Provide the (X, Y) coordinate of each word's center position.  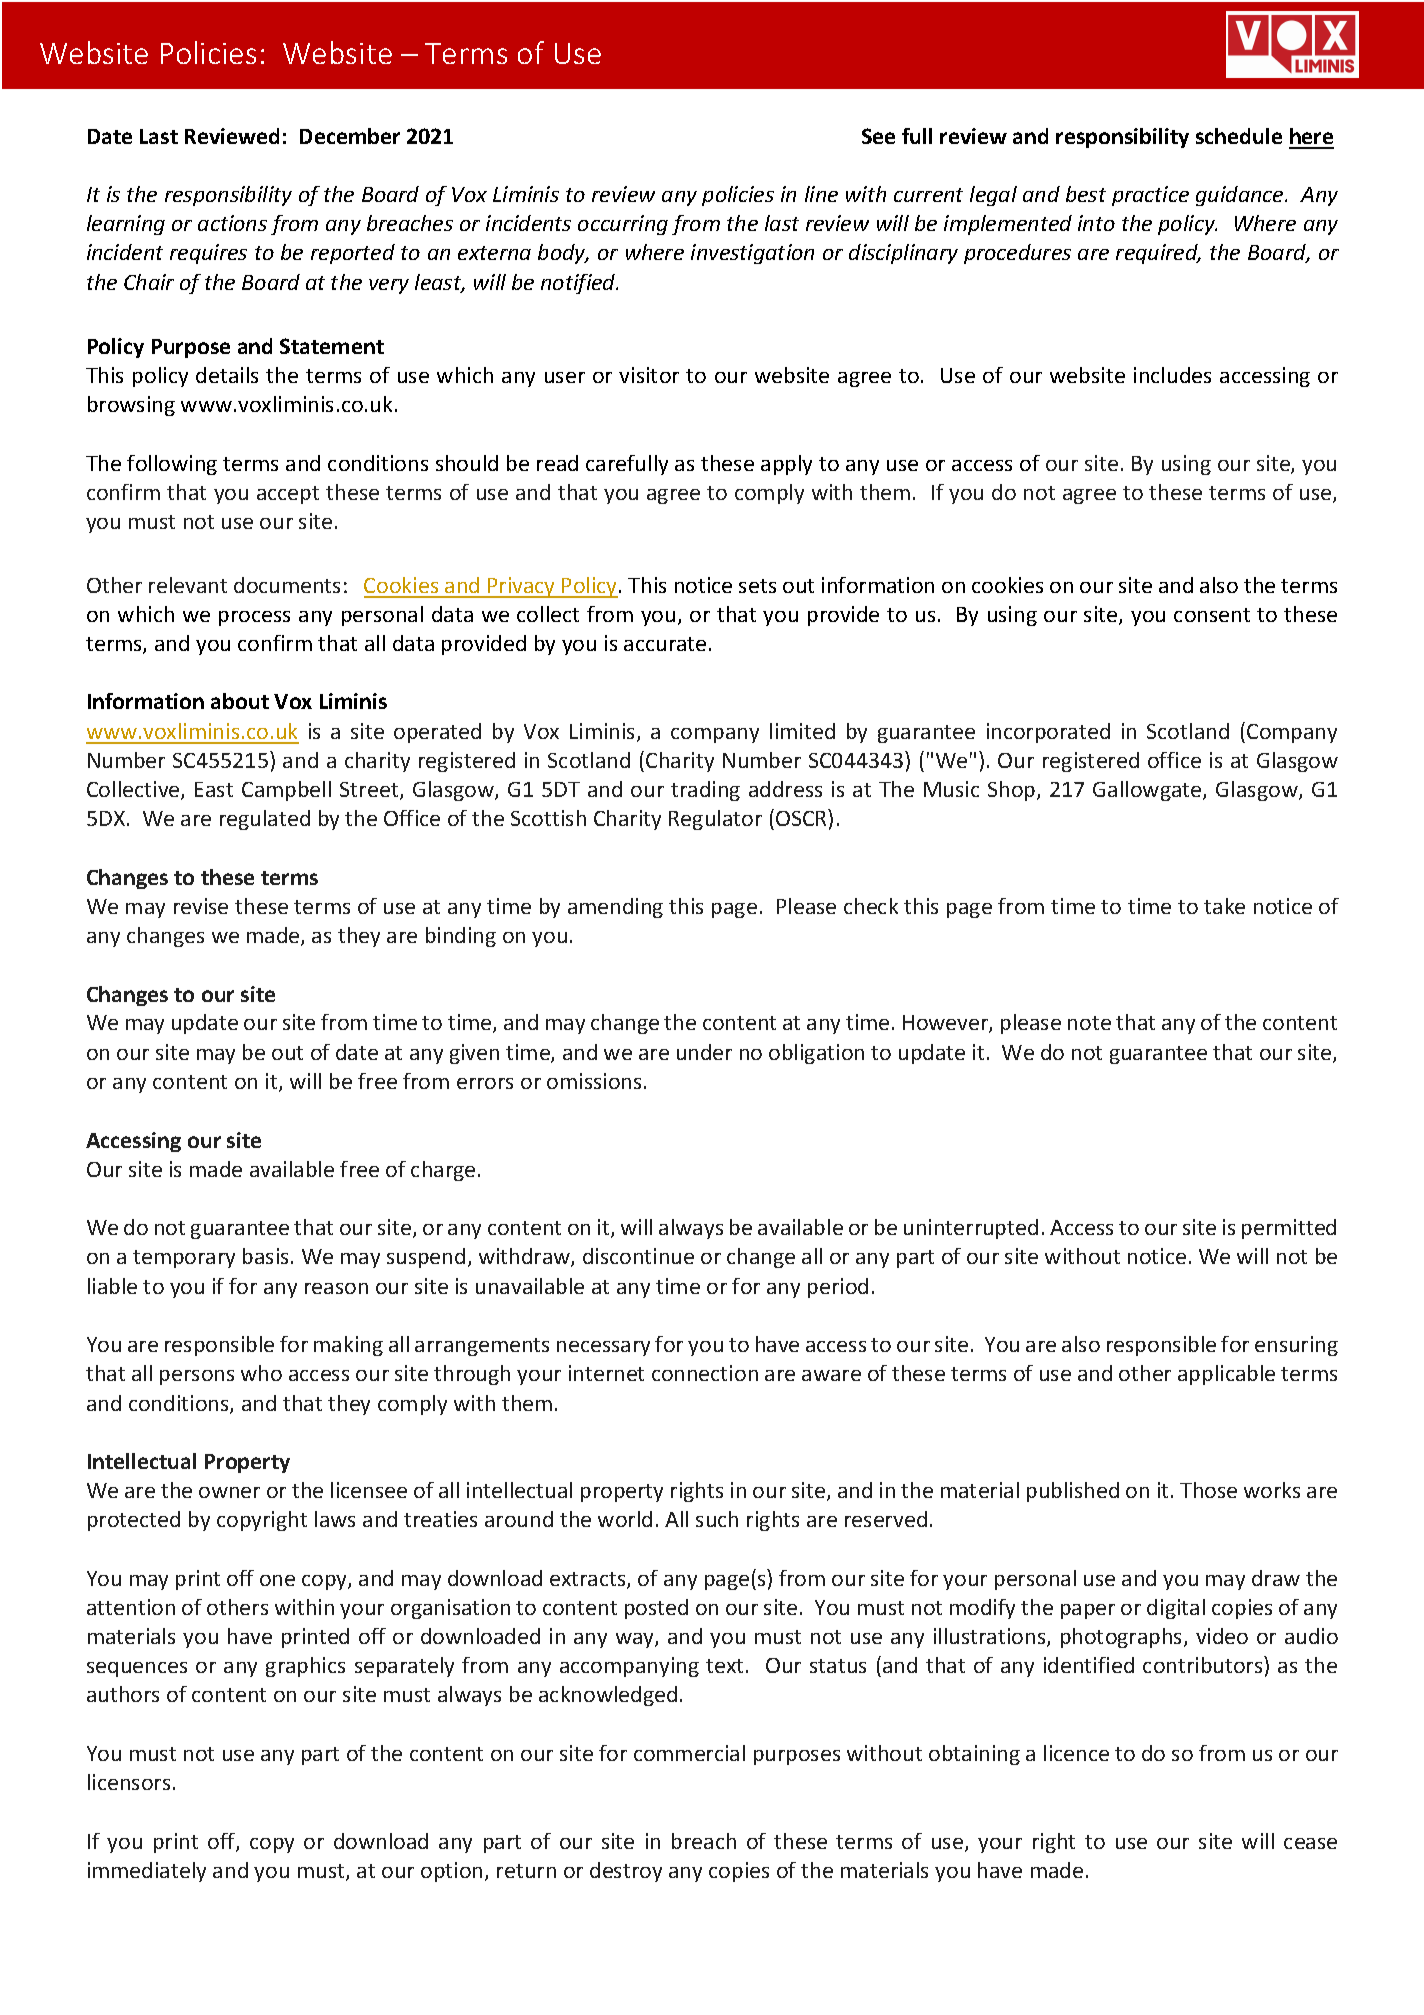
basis (265, 1256)
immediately (147, 1872)
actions (232, 223)
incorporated (1048, 733)
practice (1150, 196)
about (240, 701)
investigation (752, 254)
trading (705, 791)
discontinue (638, 1256)
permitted (1289, 1229)
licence (1076, 1753)
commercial (689, 1753)
